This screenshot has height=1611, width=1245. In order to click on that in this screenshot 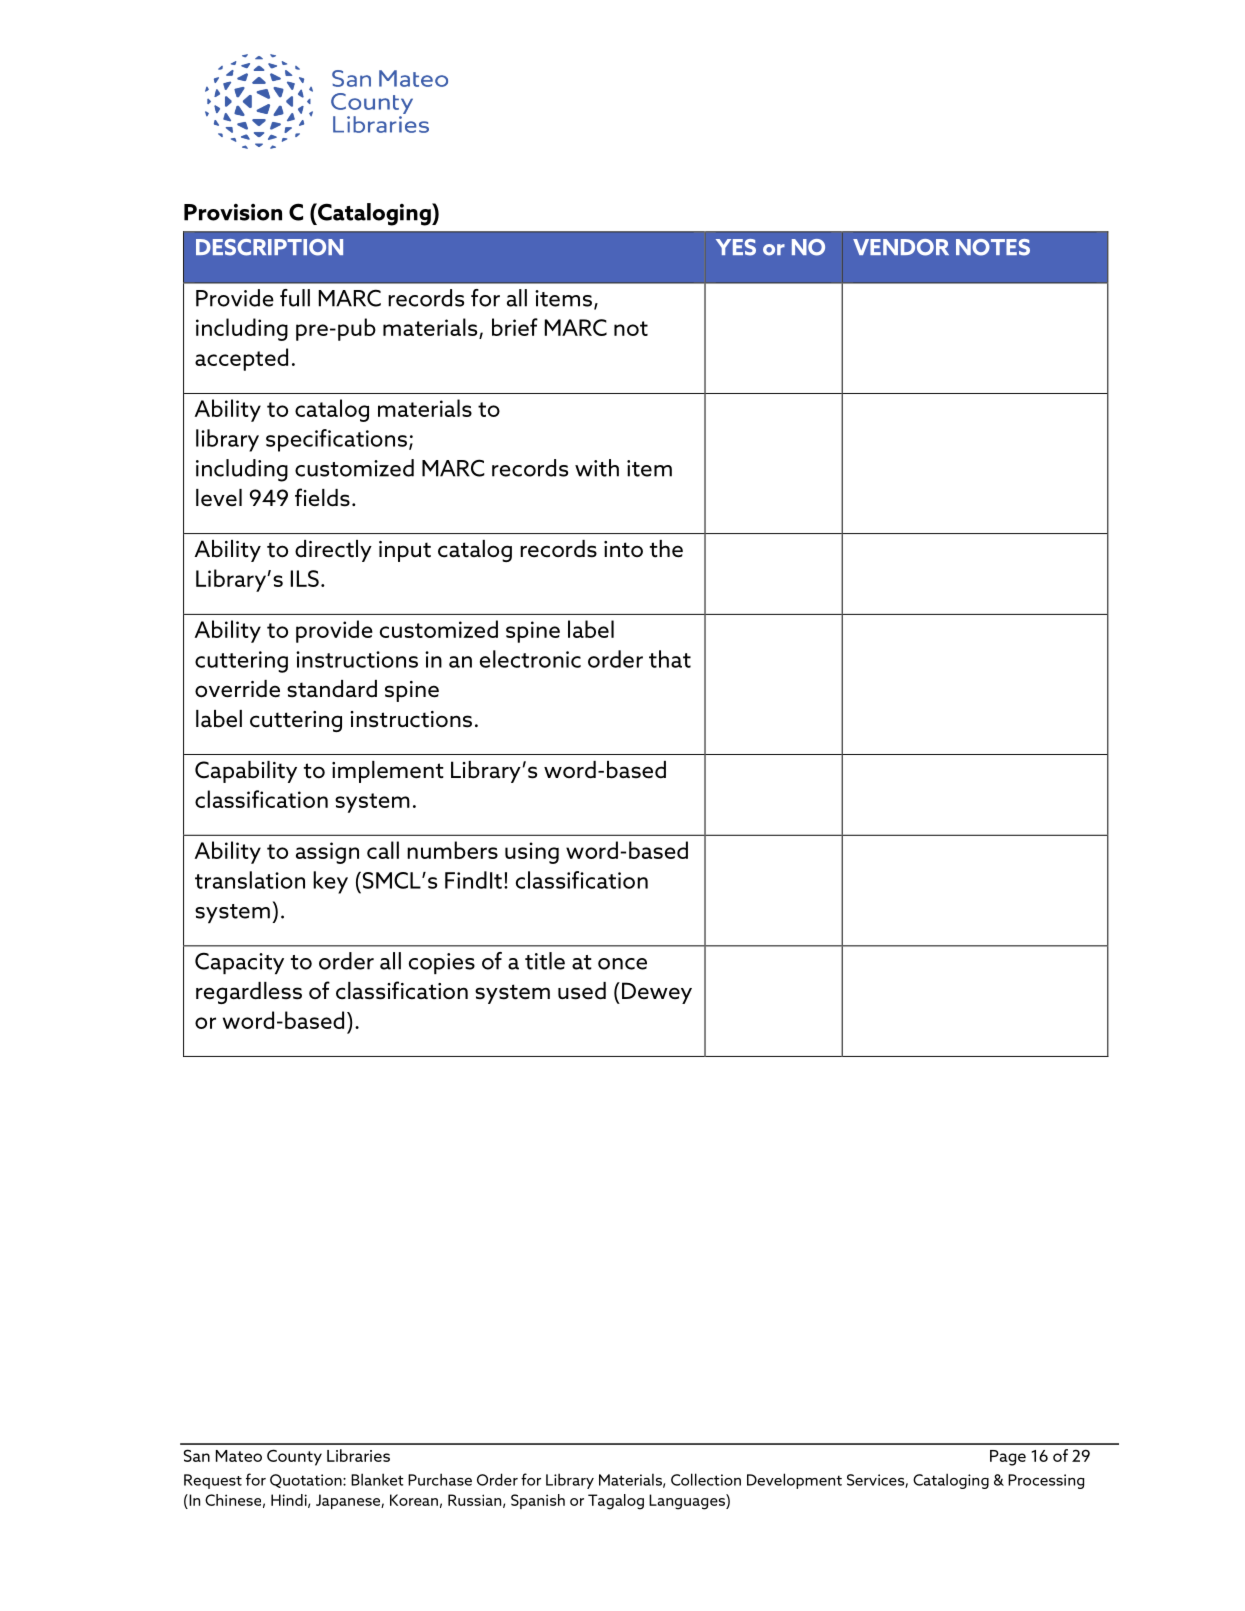, I will do `click(670, 659)`.
